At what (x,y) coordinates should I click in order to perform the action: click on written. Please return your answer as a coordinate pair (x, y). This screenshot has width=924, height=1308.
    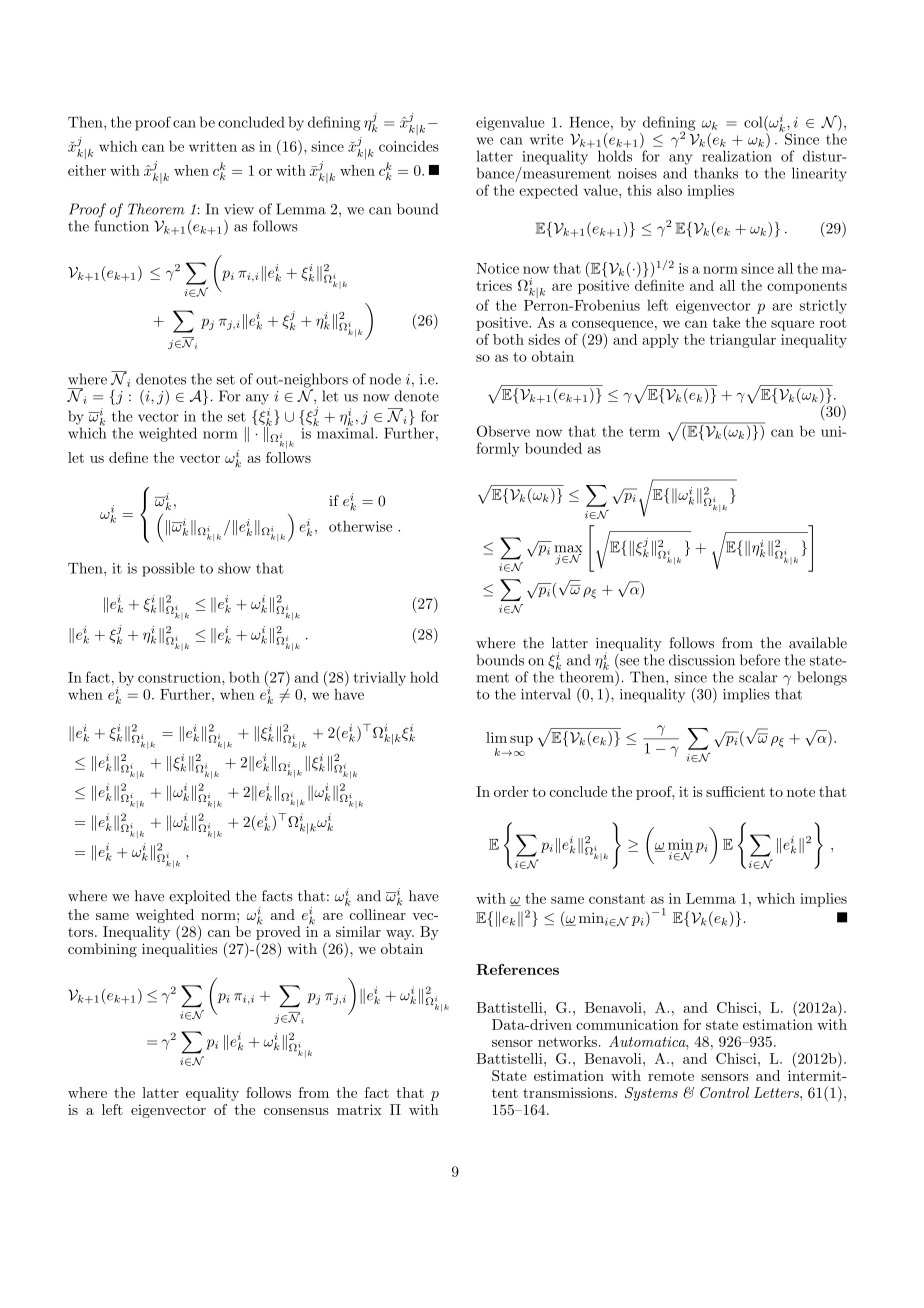
    Looking at the image, I should click on (213, 146).
